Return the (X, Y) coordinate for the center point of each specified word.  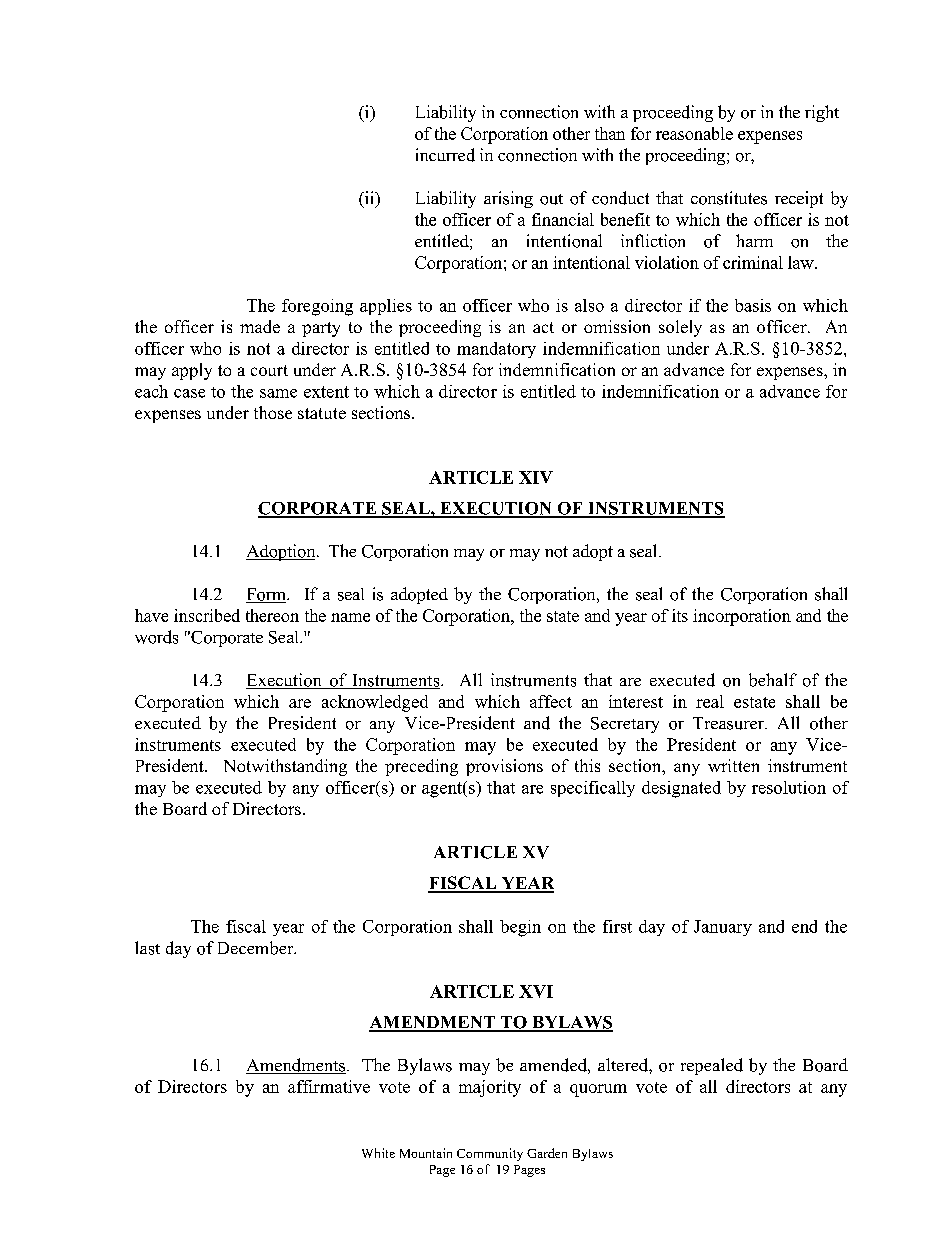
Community (490, 1154)
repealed (712, 1066)
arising (508, 199)
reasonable (694, 133)
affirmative (329, 1086)
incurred (445, 155)
